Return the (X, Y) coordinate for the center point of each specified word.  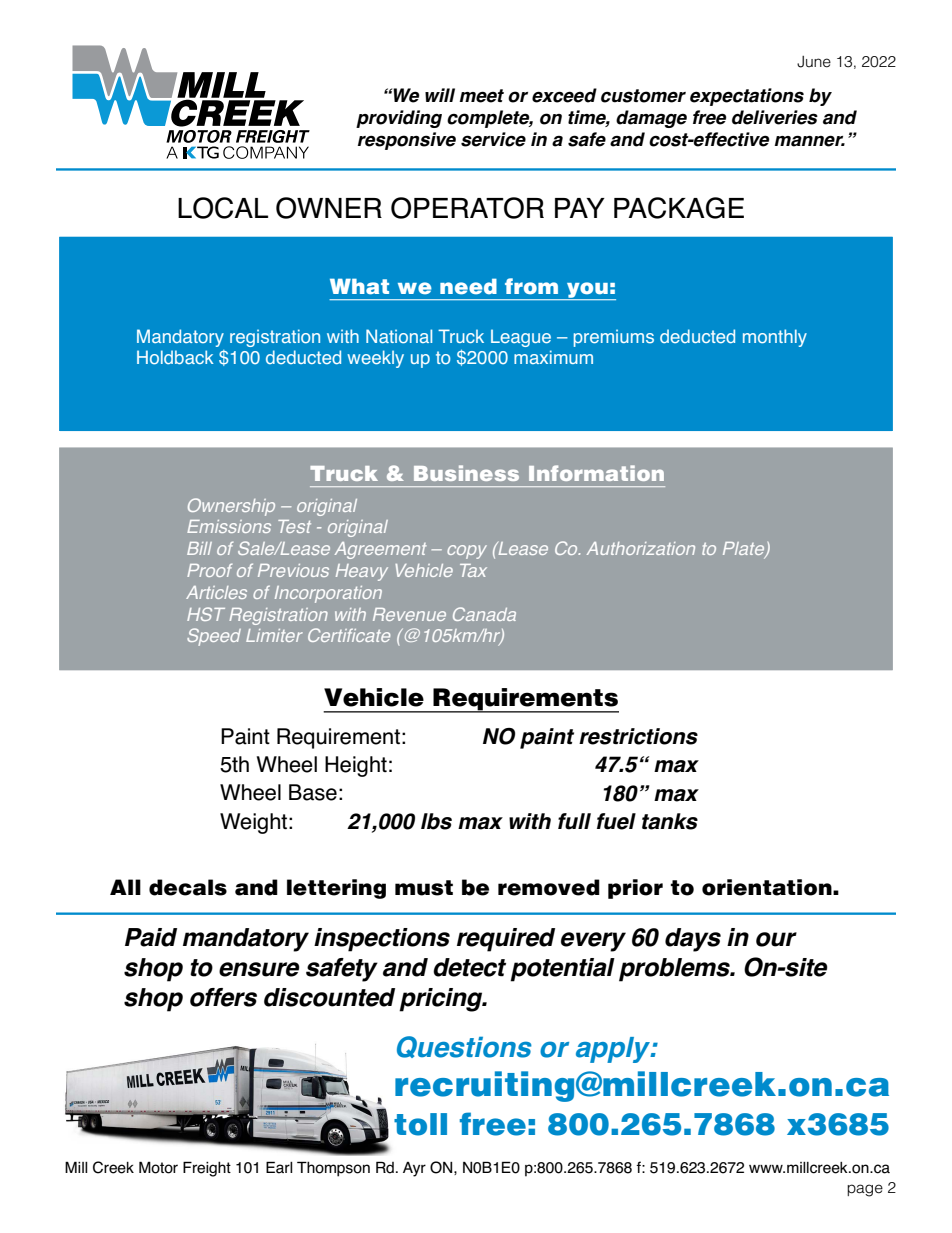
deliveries (775, 117)
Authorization (641, 548)
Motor (158, 1167)
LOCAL (223, 208)
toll (420, 1124)
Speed (214, 637)
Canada (484, 614)
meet (482, 96)
